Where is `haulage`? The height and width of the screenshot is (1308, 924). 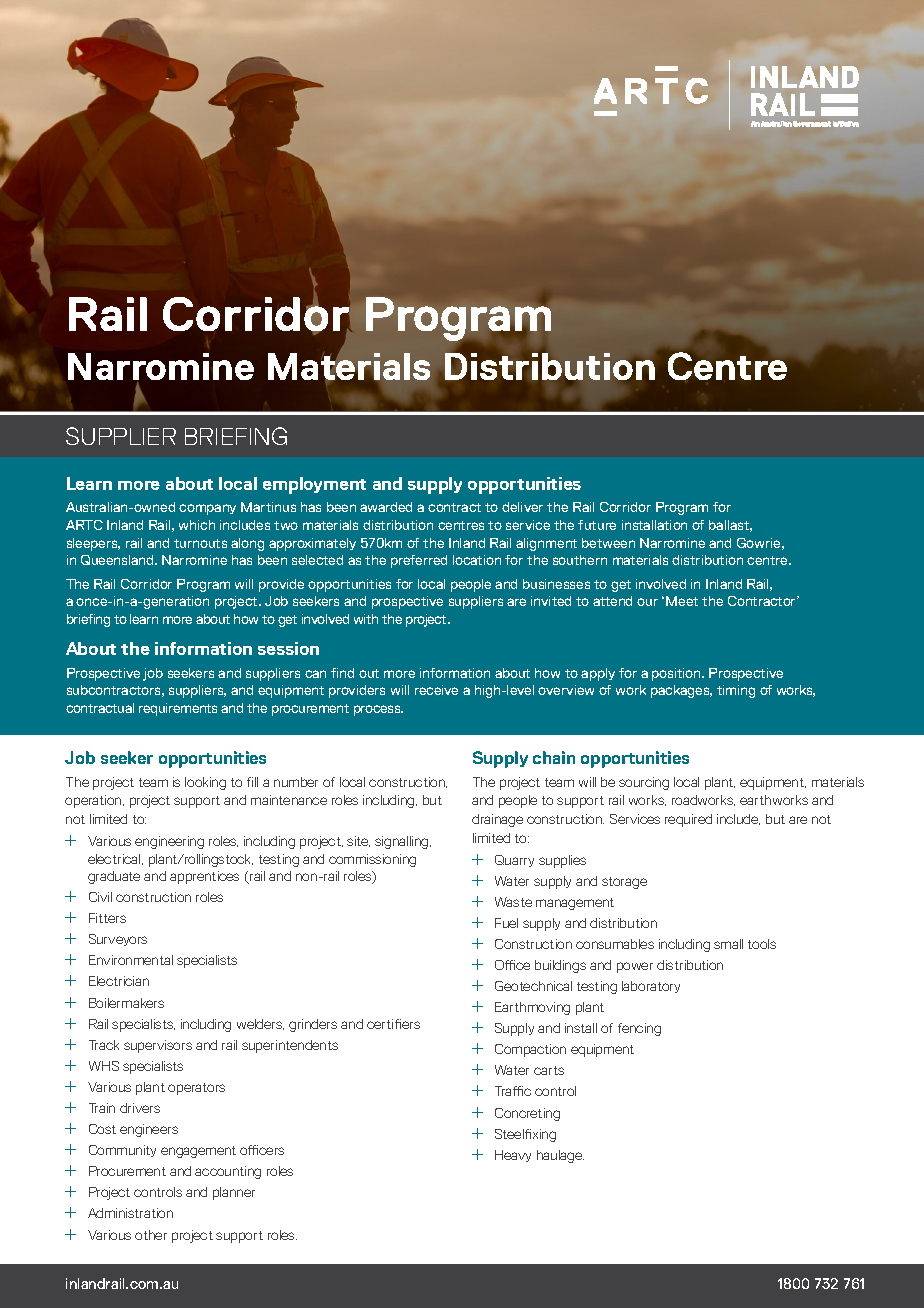 haulage is located at coordinates (560, 1156).
